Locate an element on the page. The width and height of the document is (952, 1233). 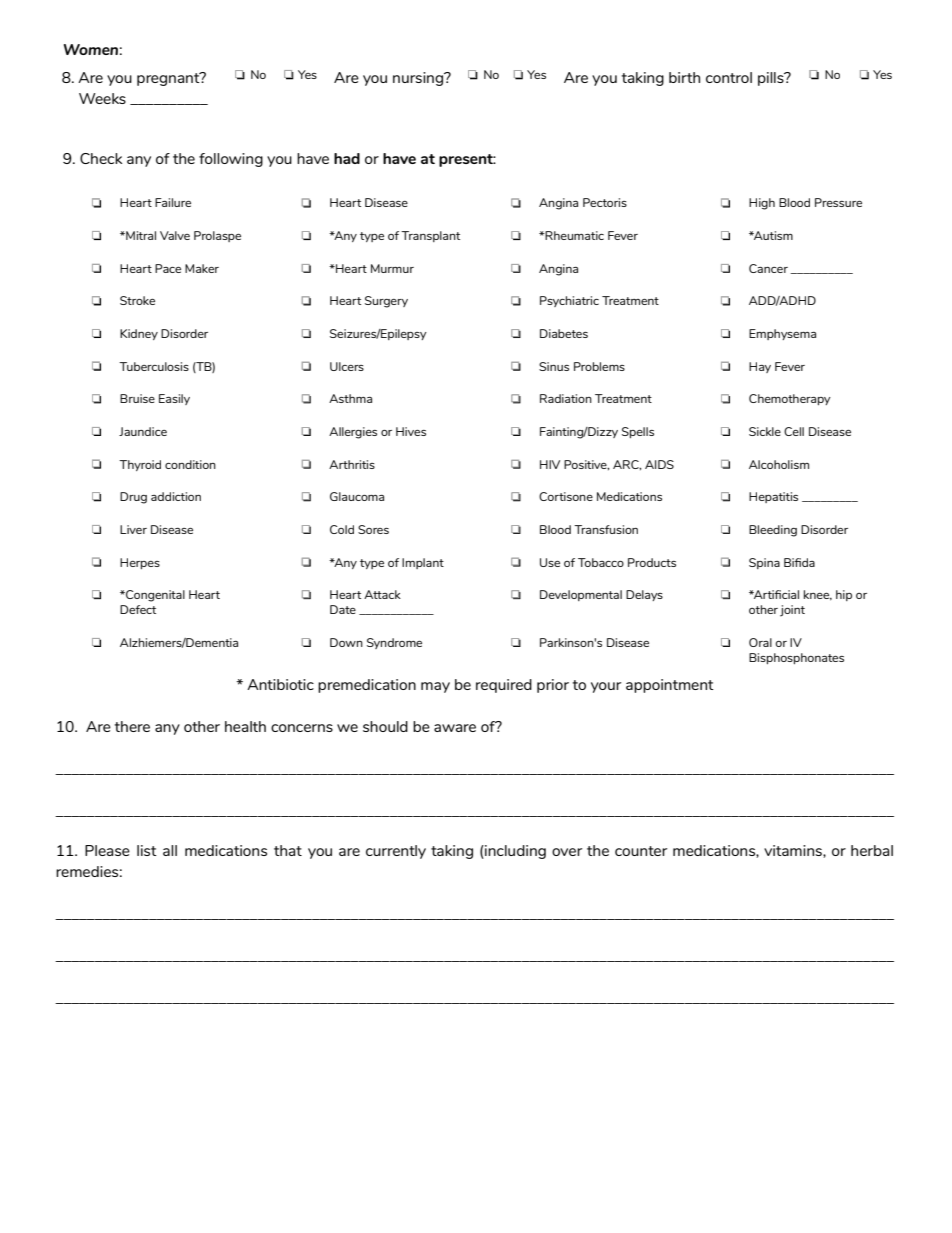
Hives is located at coordinates (411, 431).
